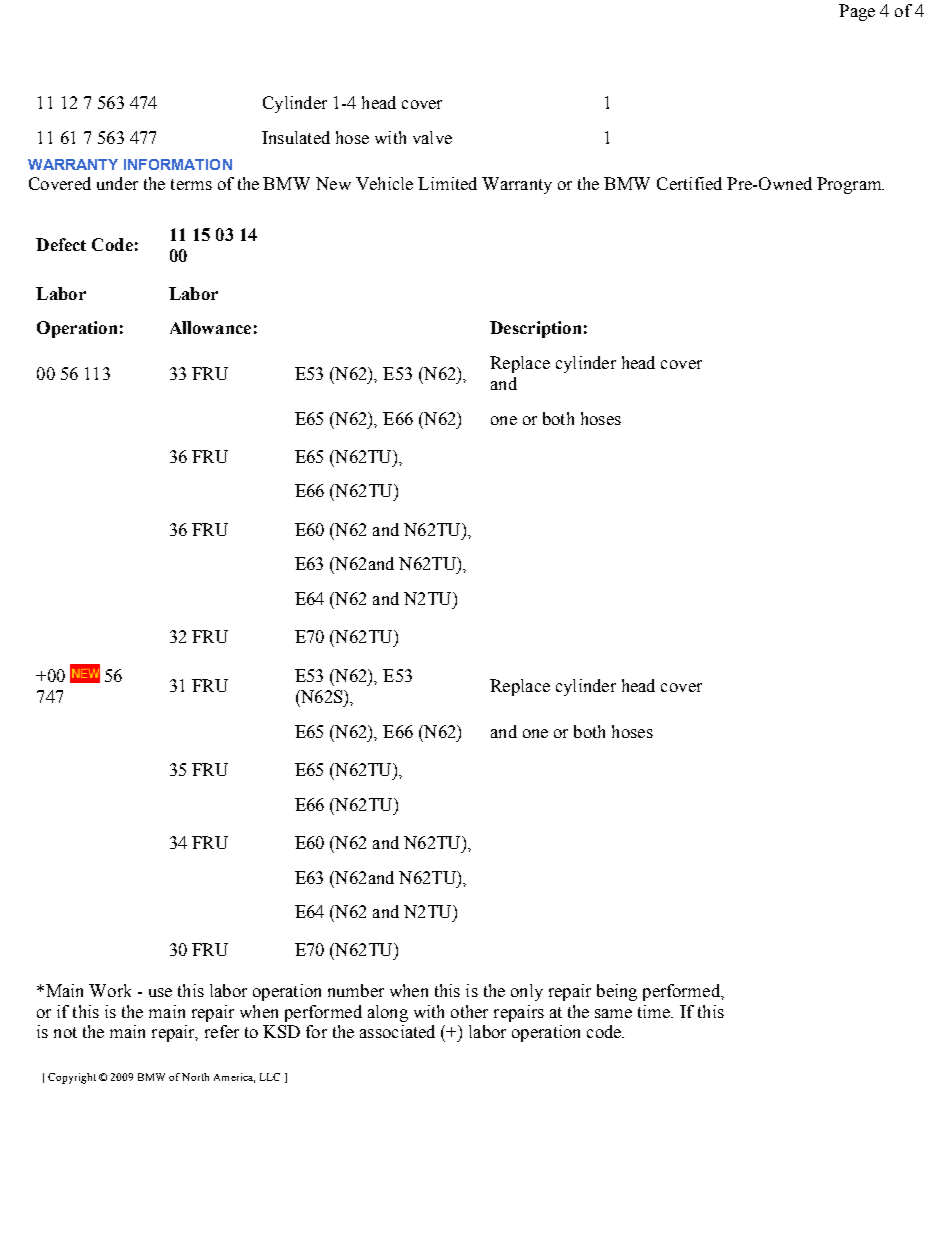 The width and height of the image is (952, 1233). Describe the element at coordinates (178, 164) in the image. I see `INFORMATION` at that location.
